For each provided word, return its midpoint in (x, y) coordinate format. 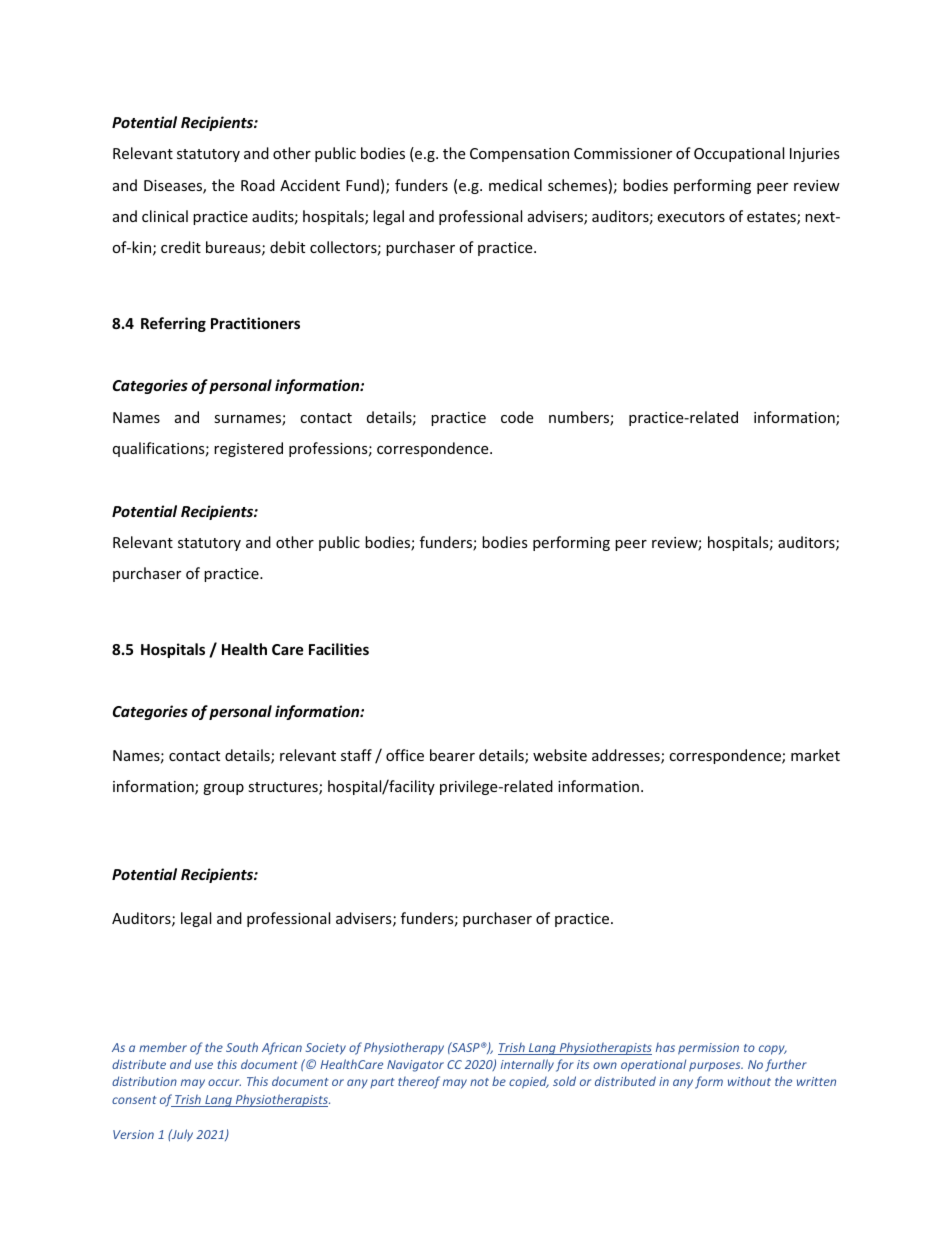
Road (258, 185)
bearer (452, 755)
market (815, 755)
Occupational (739, 154)
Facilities (339, 649)
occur (224, 1082)
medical (515, 185)
